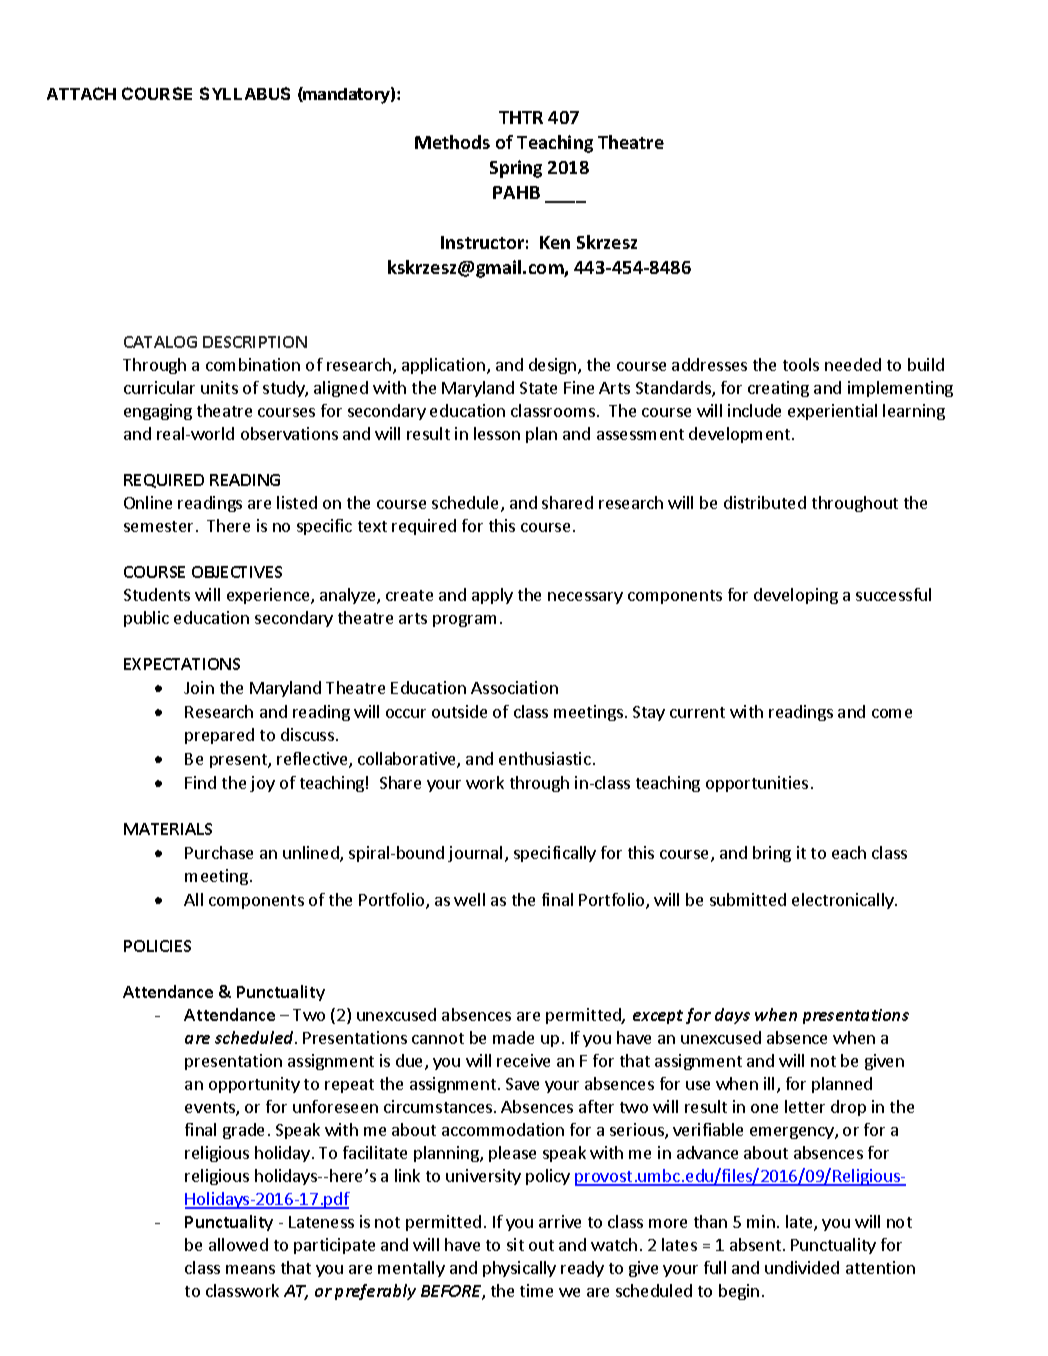 The image size is (1048, 1356). Describe the element at coordinates (844, 901) in the screenshot. I see `electronically` at that location.
